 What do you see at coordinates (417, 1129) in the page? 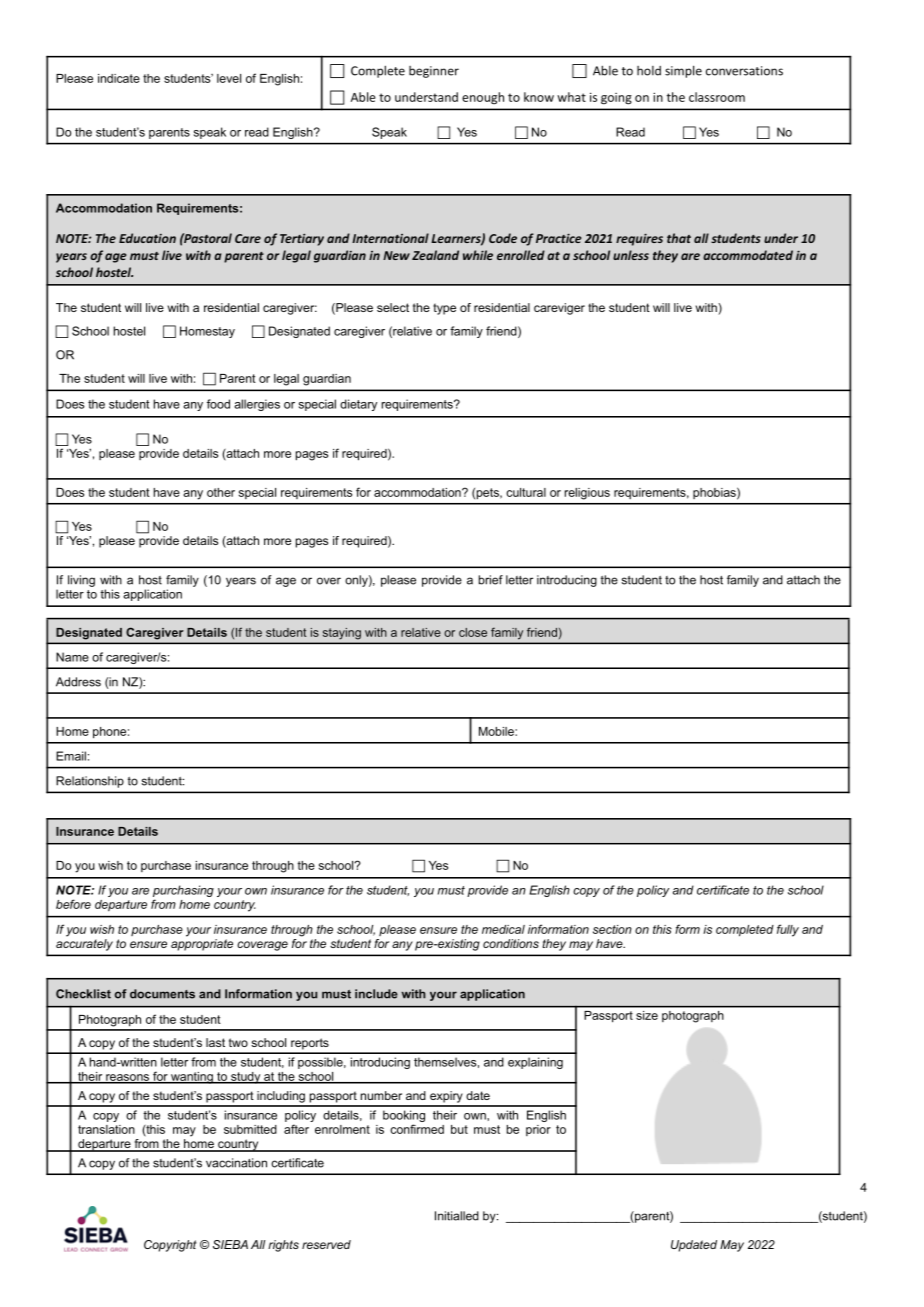
I see `confirmed` at bounding box center [417, 1129].
